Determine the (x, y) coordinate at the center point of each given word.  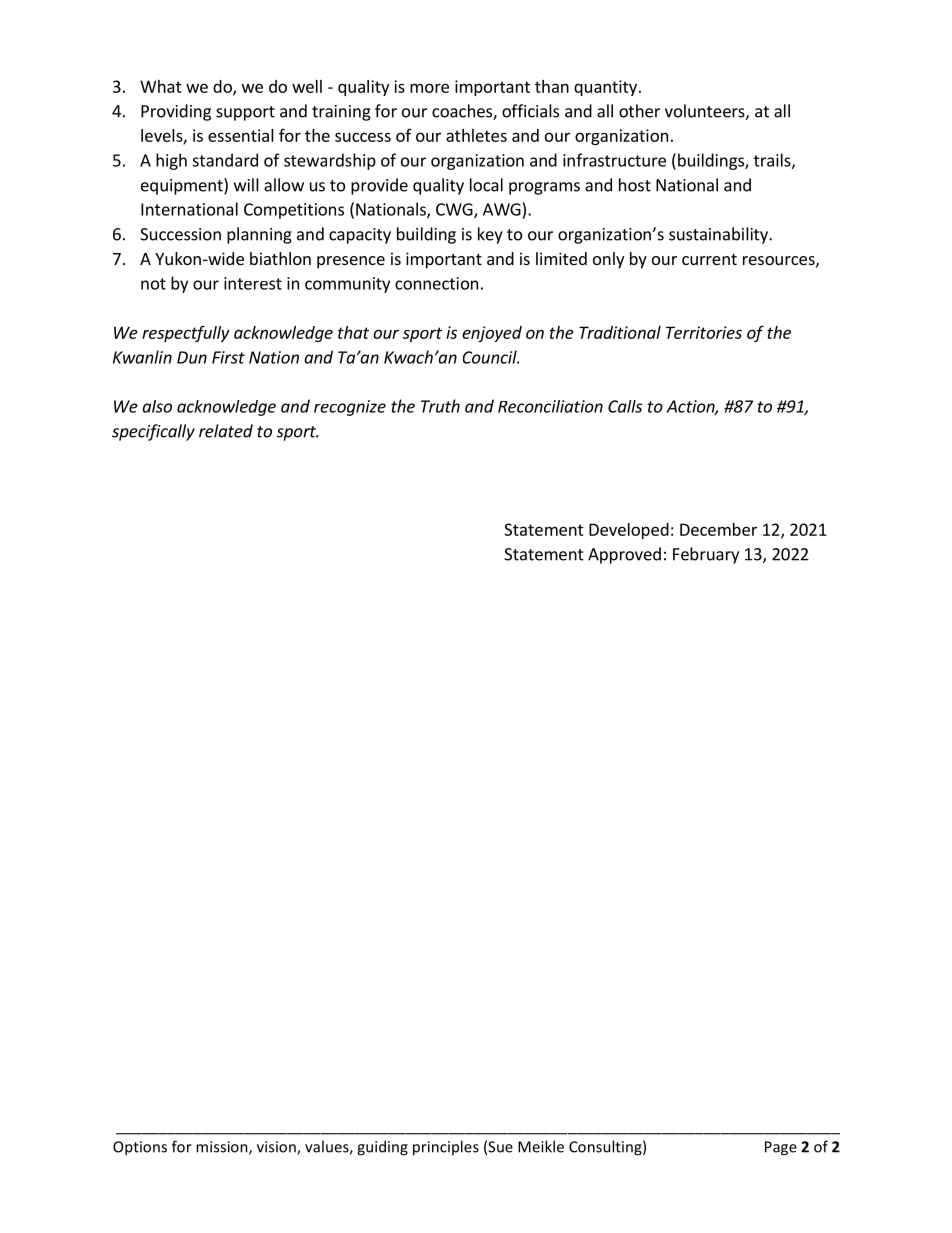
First (228, 357)
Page (781, 1148)
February (706, 555)
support (245, 113)
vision (277, 1148)
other (639, 111)
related (226, 431)
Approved (624, 555)
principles (446, 1148)
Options (140, 1148)
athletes (476, 135)
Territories (704, 332)
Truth (440, 406)
